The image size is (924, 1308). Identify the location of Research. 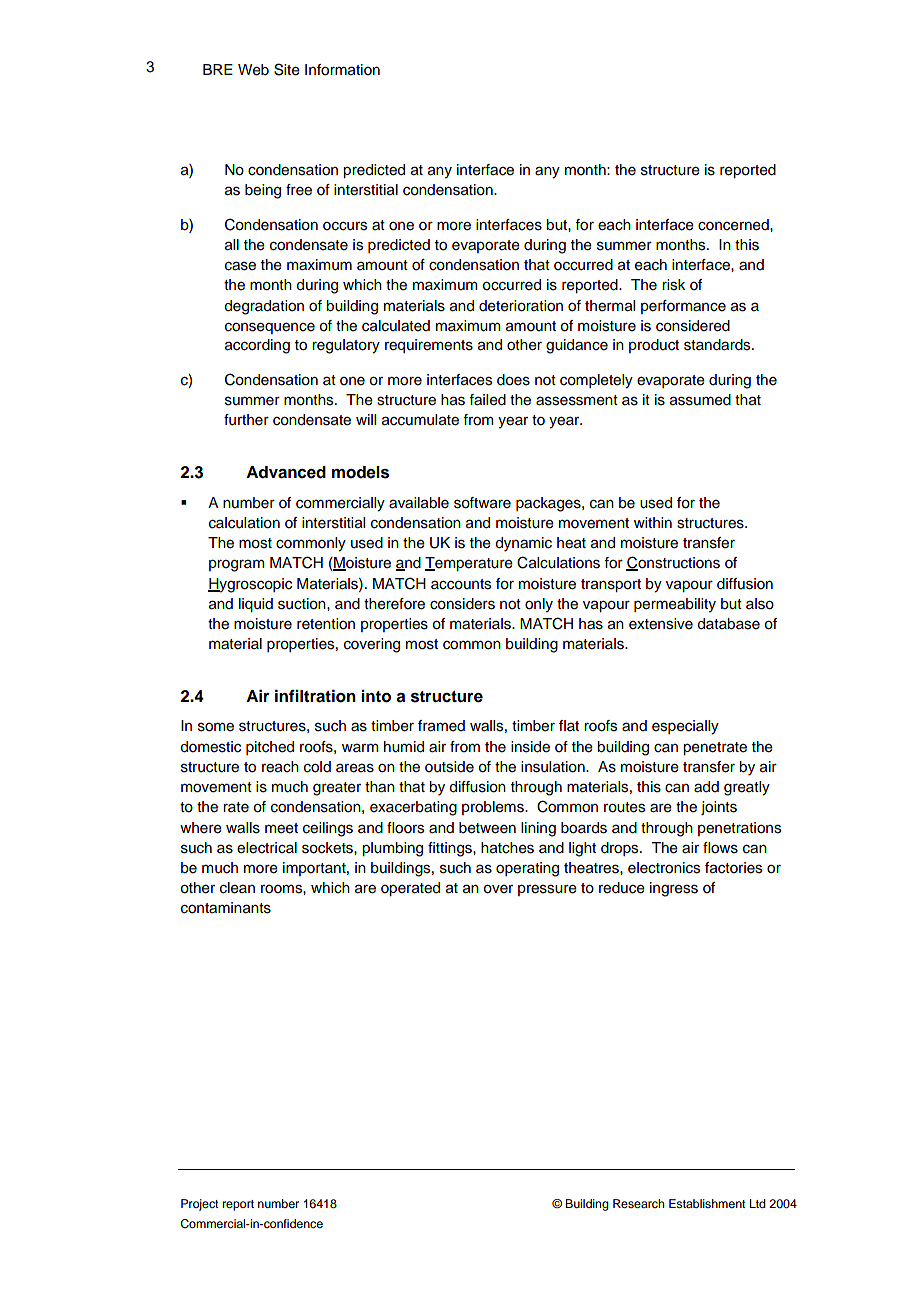
(638, 1203).
